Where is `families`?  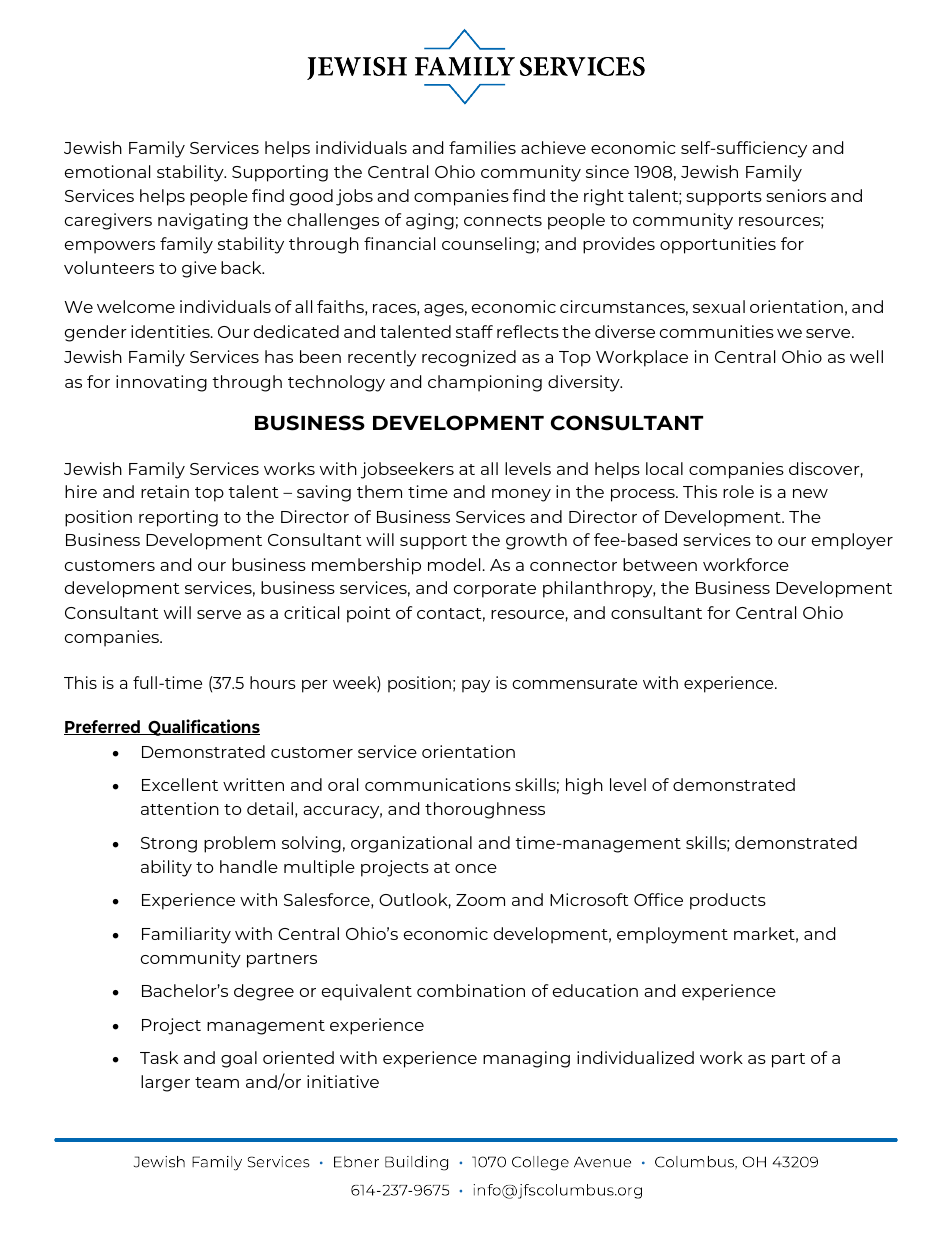 families is located at coordinates (482, 147).
